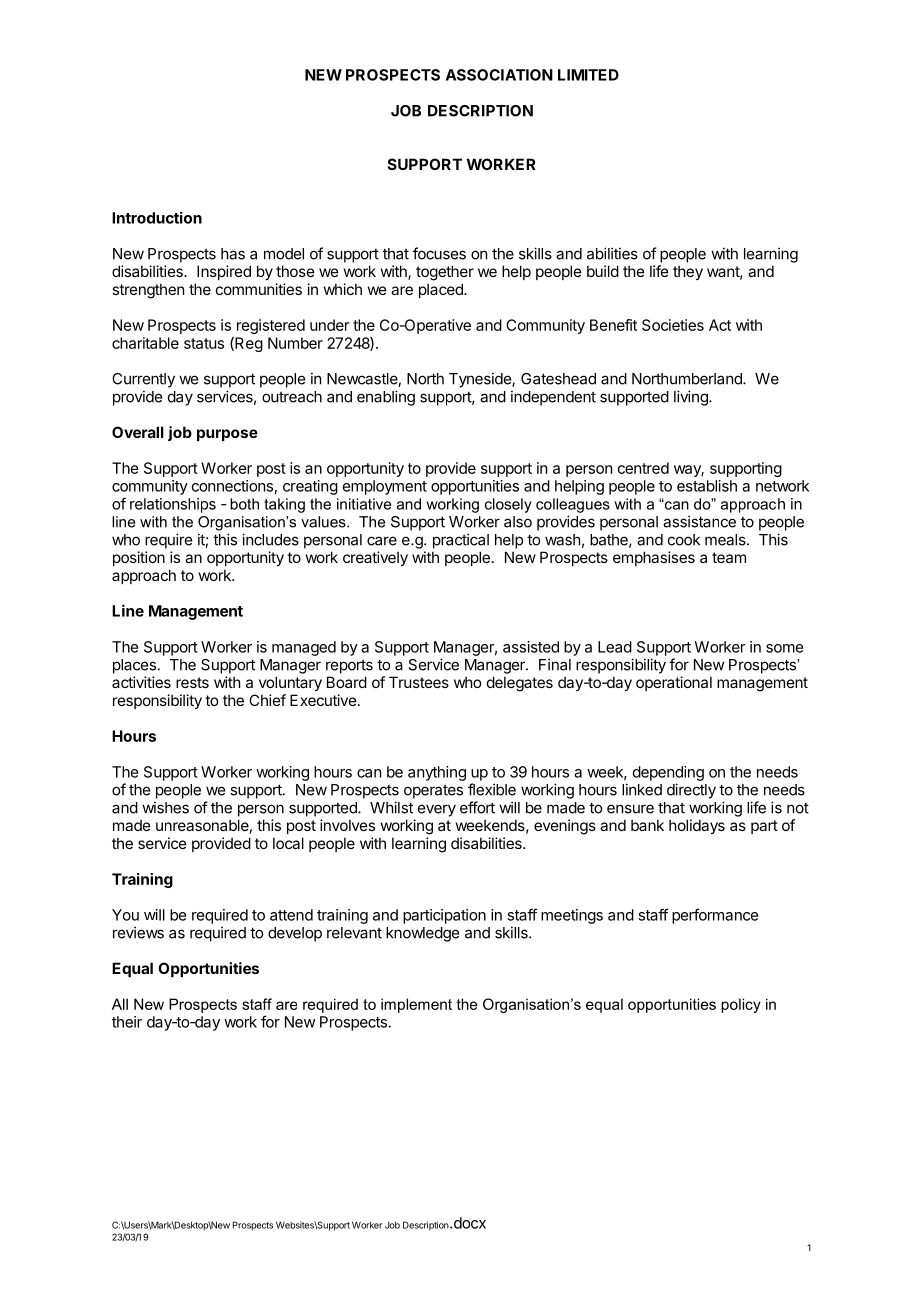  Describe the element at coordinates (157, 218) in the page. I see `Introduction` at that location.
